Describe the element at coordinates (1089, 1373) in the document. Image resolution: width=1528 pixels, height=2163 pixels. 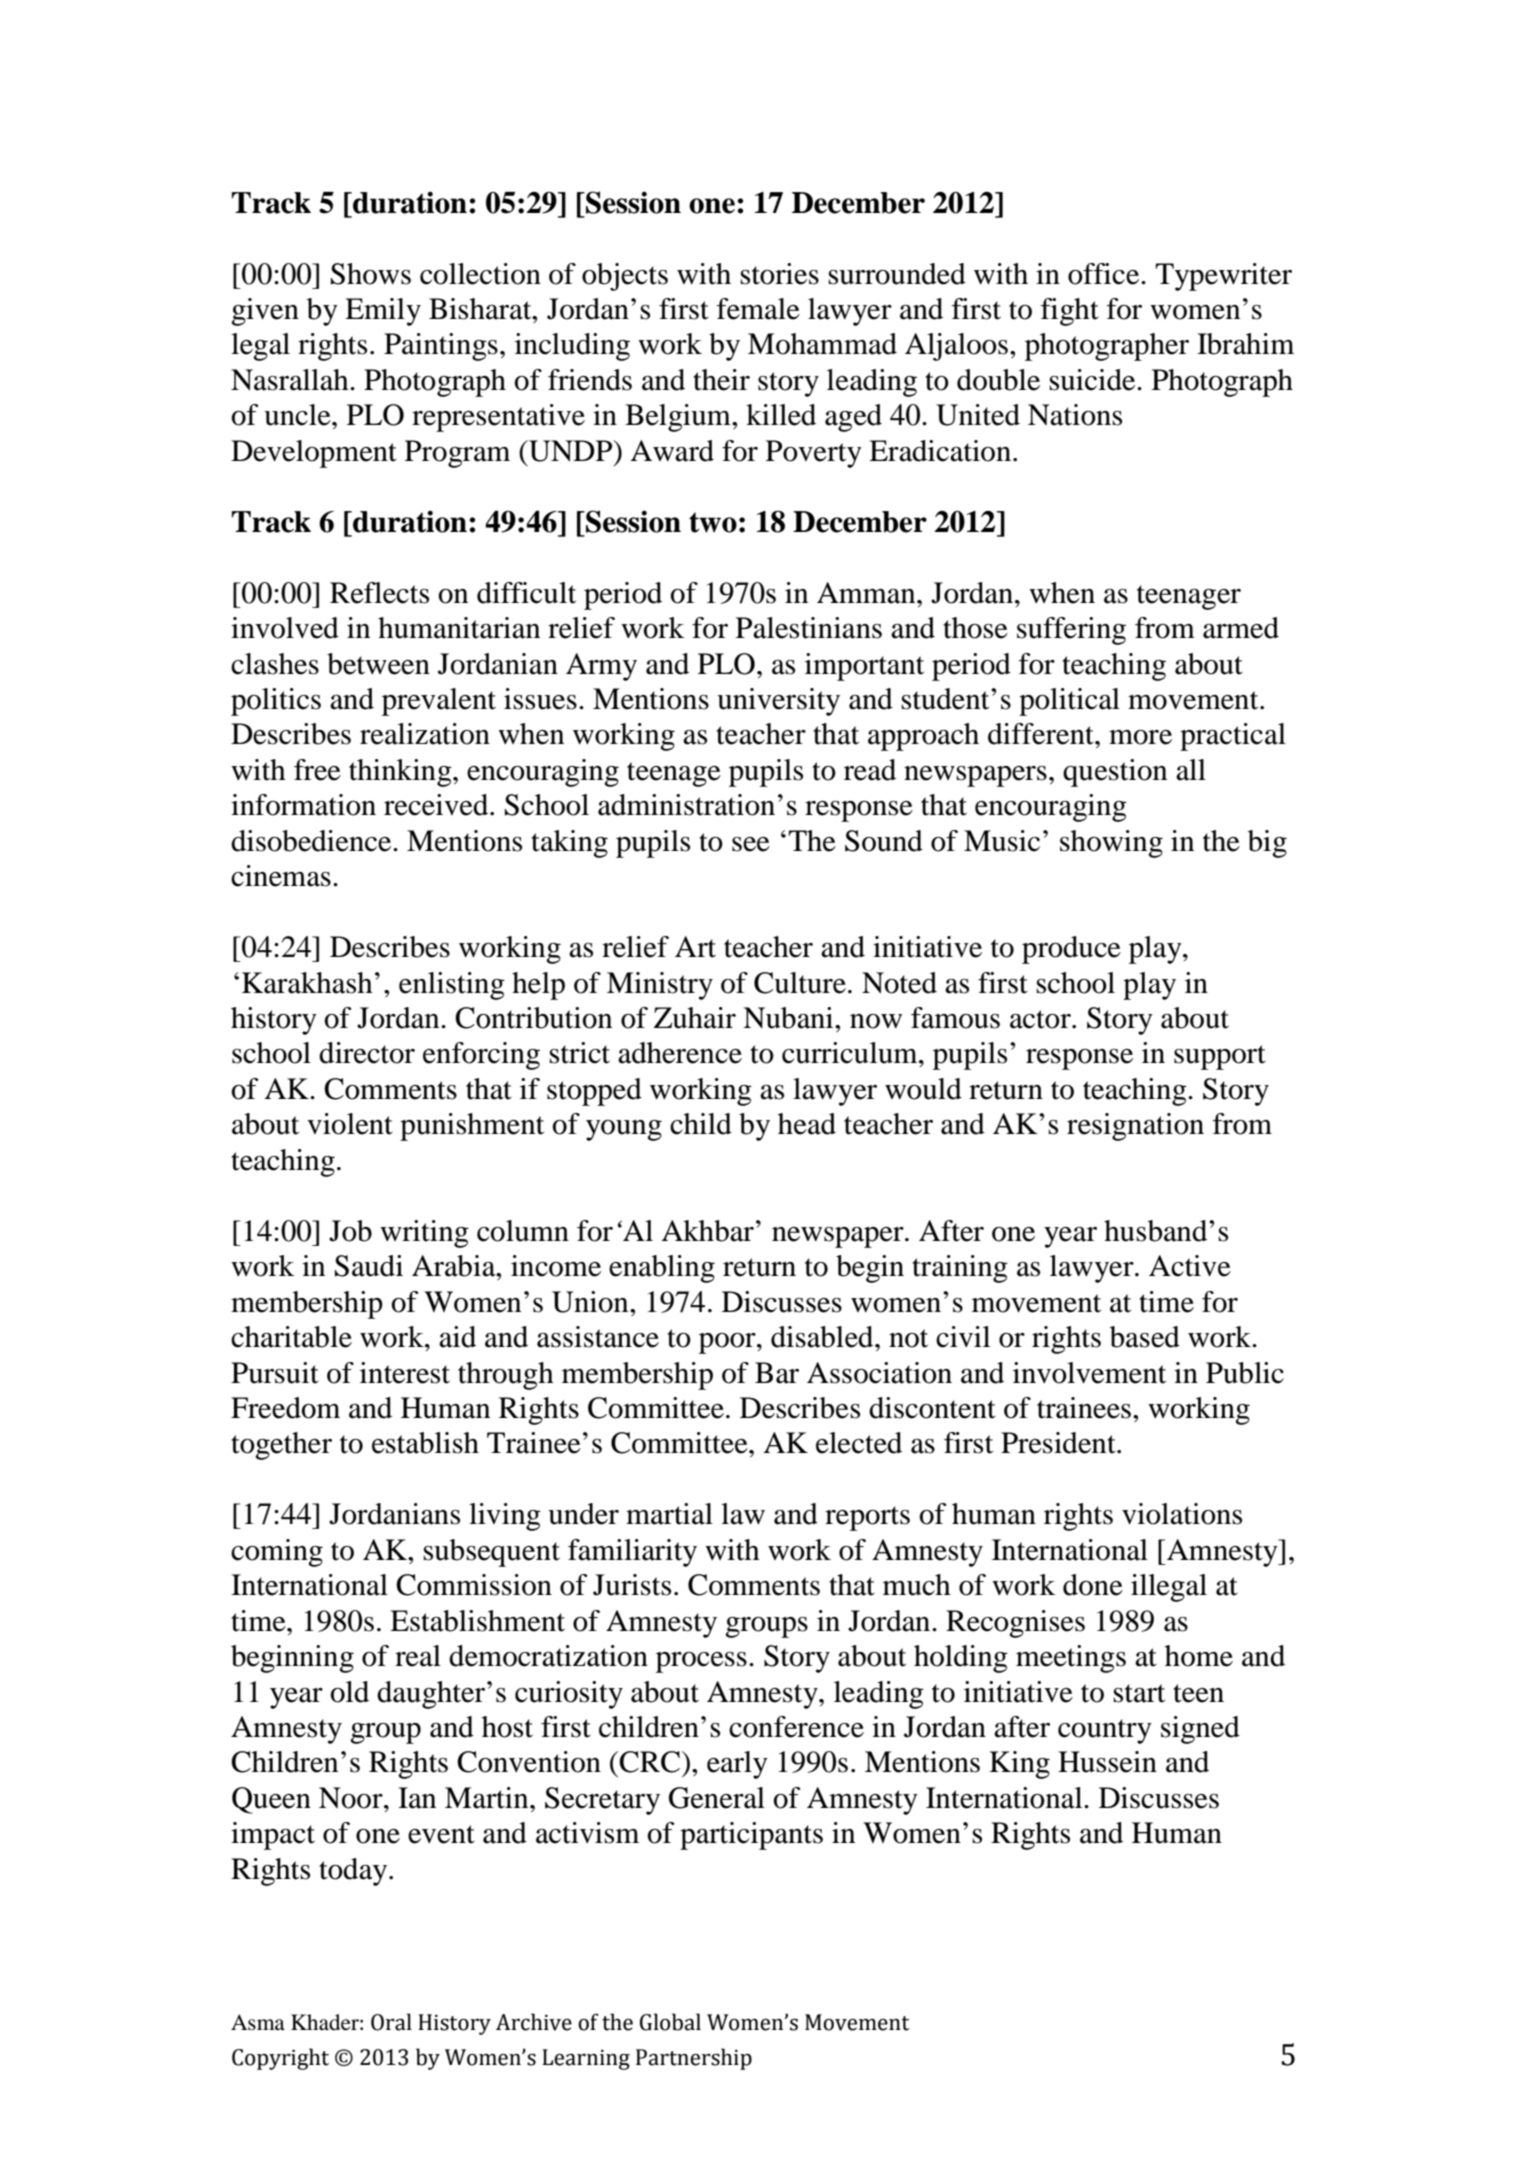
I see `involvement` at that location.
